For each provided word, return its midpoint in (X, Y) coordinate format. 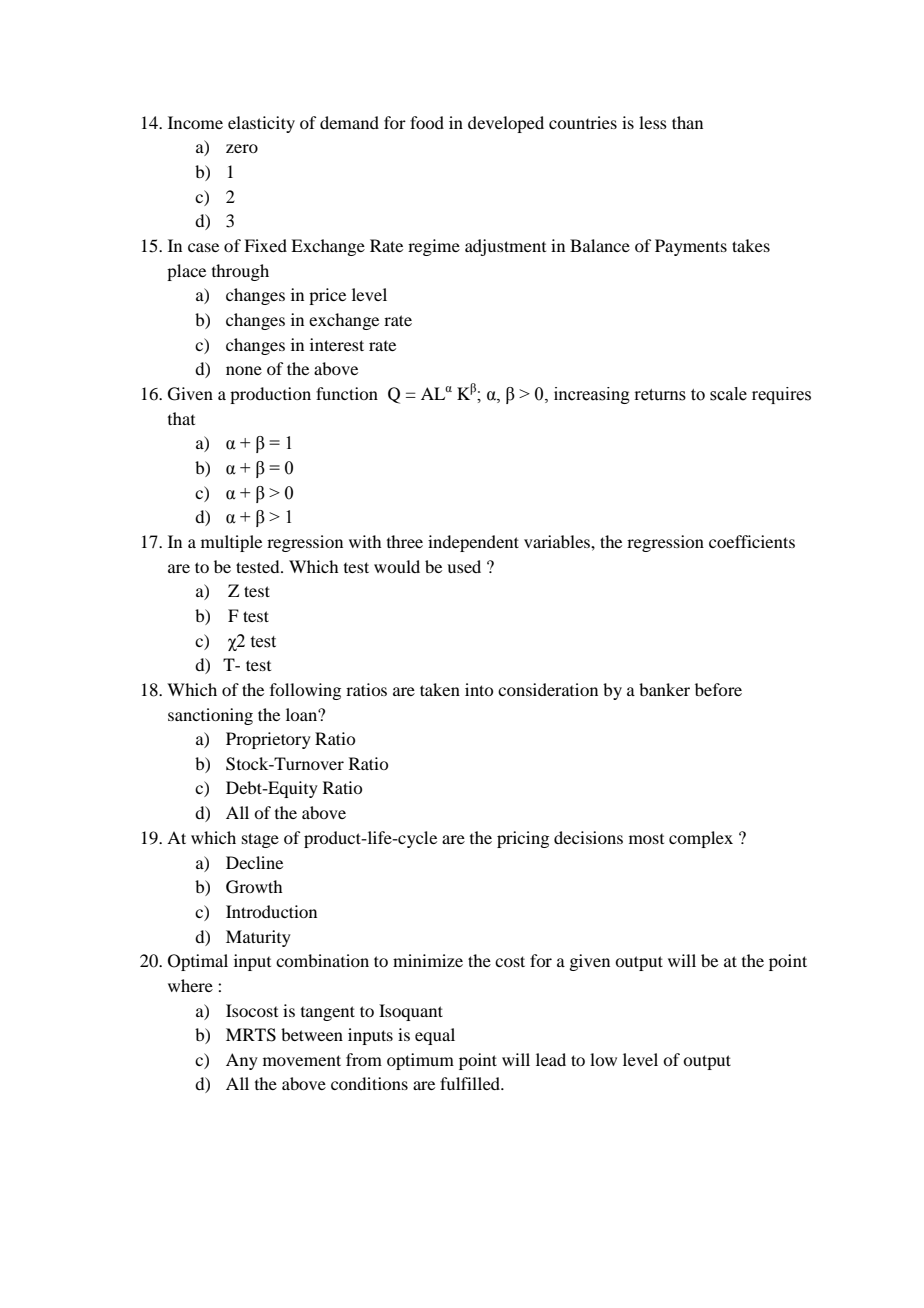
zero (242, 148)
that (181, 418)
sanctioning (210, 716)
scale (728, 394)
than (687, 122)
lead (551, 1059)
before (718, 689)
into (479, 689)
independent (473, 543)
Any (242, 1061)
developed (506, 124)
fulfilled (471, 1083)
